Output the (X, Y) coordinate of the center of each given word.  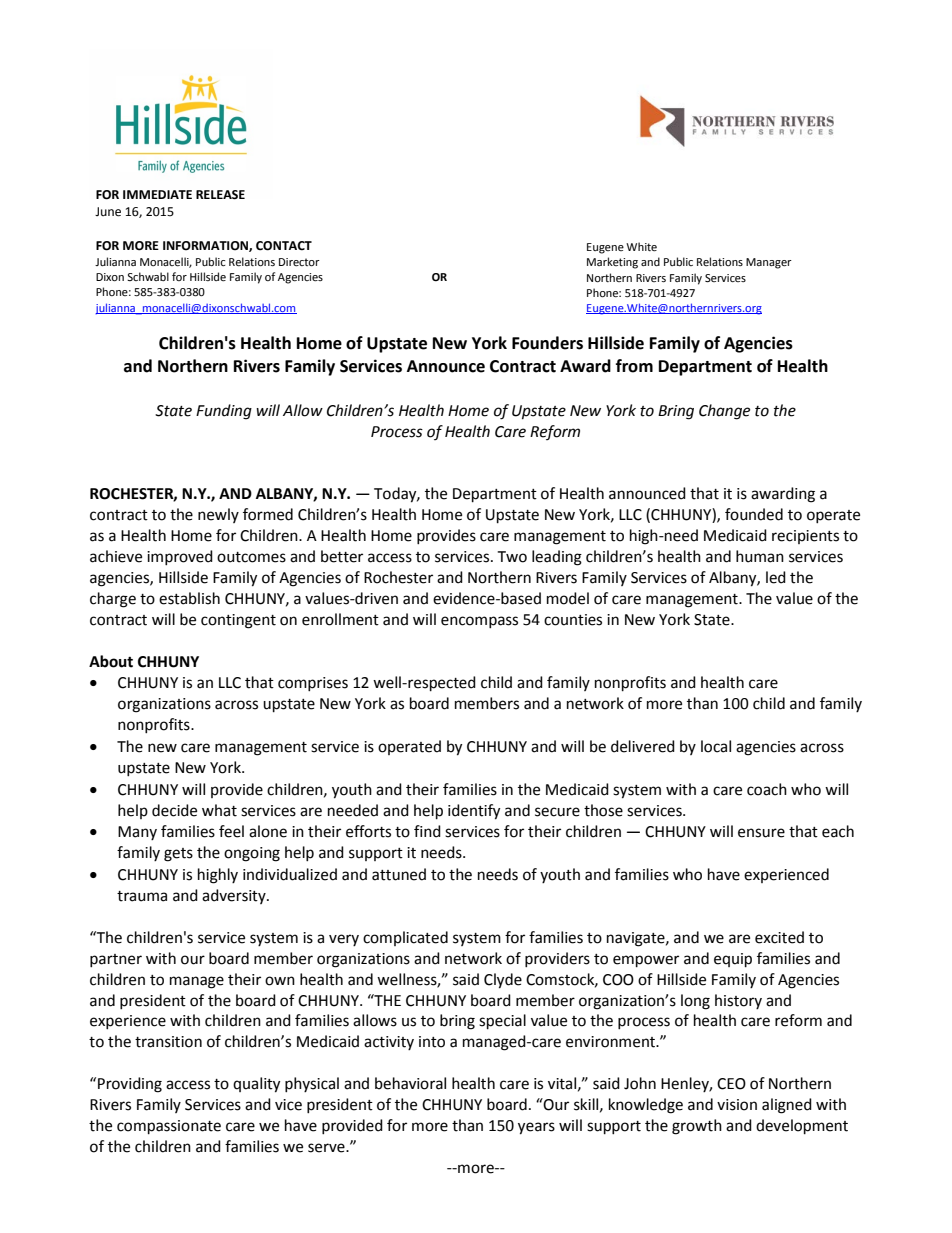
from (634, 366)
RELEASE (220, 195)
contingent (238, 621)
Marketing (612, 263)
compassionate (169, 1127)
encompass (479, 622)
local (716, 746)
